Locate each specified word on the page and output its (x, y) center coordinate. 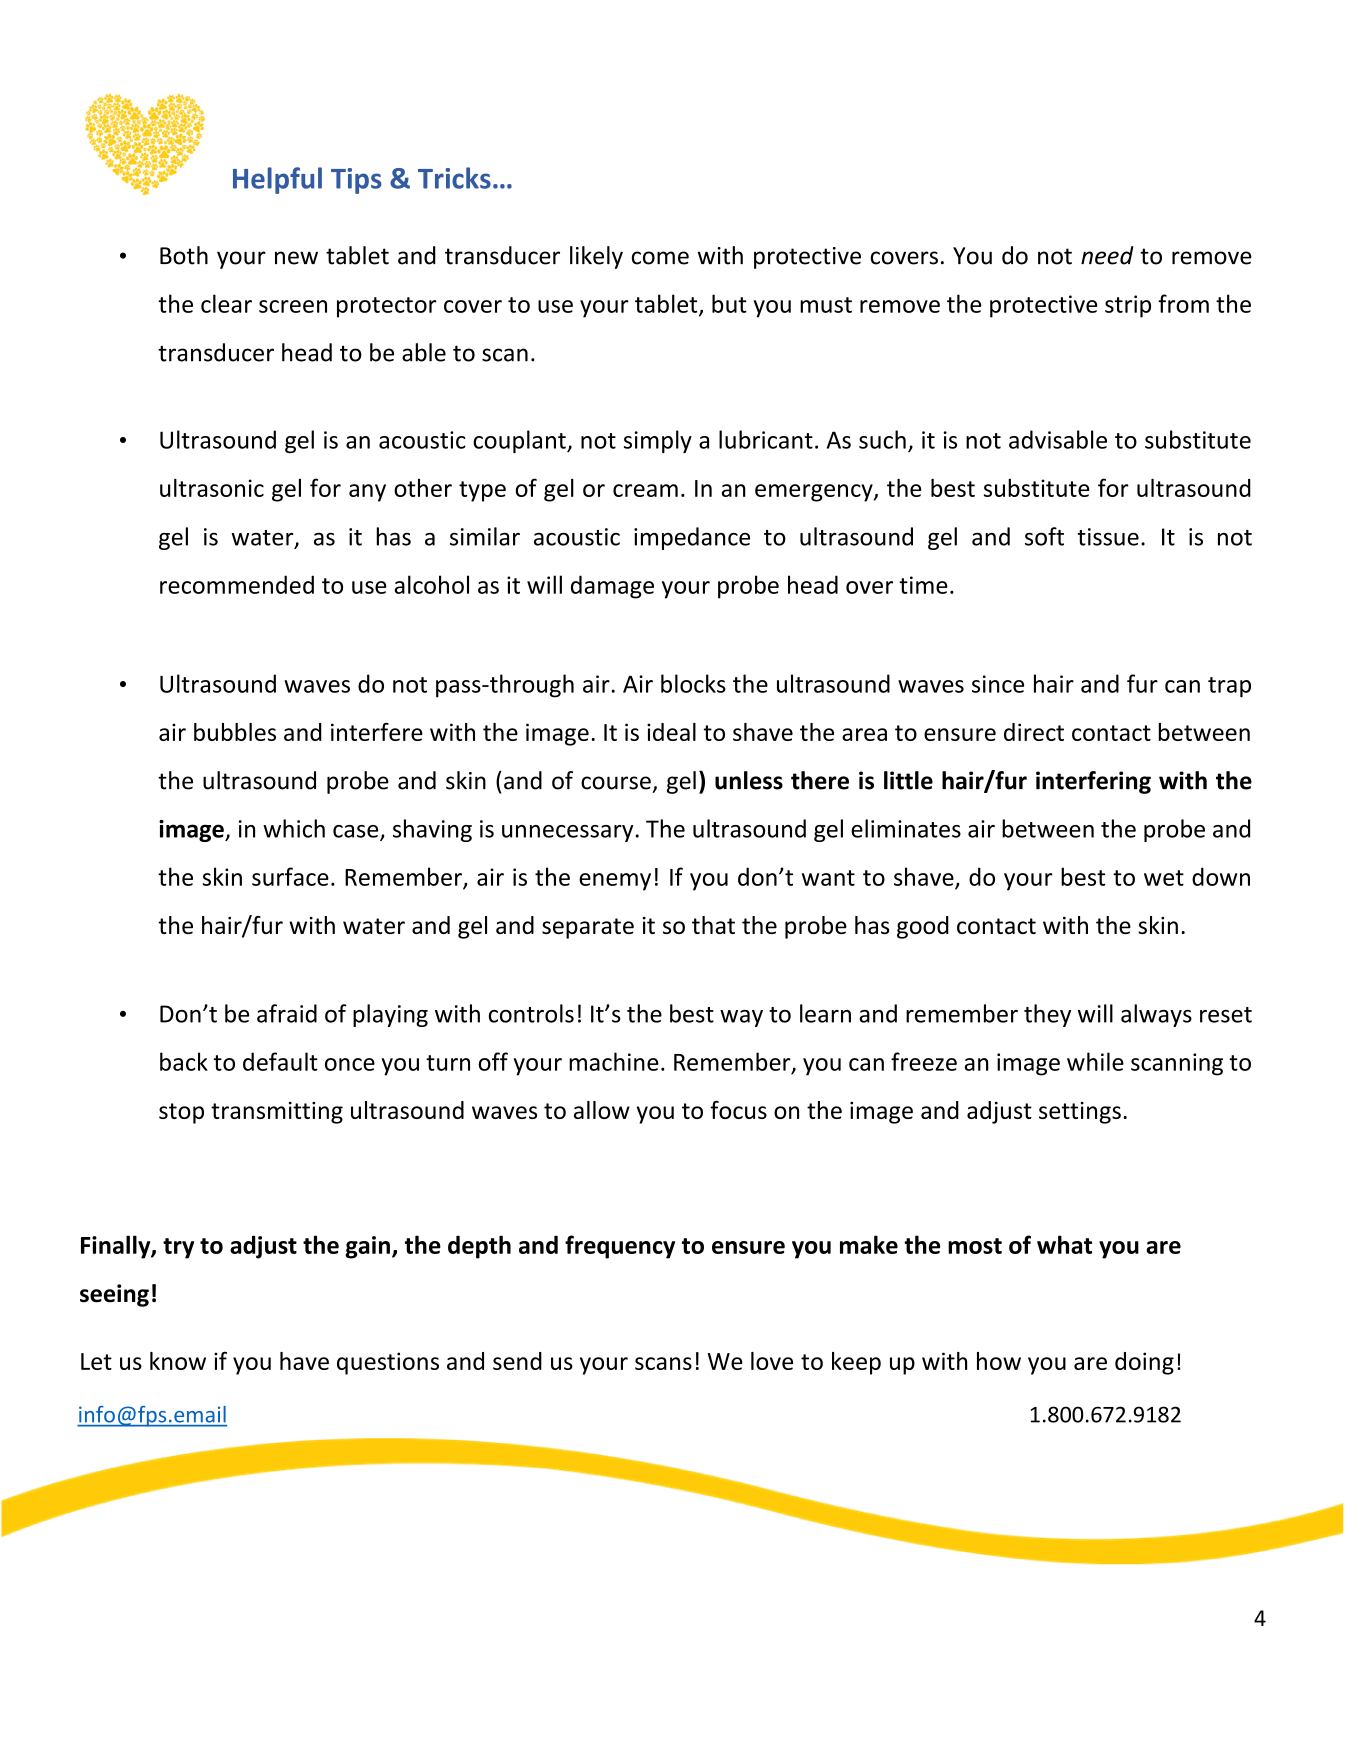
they (1047, 1015)
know (178, 1361)
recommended (237, 584)
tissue (1108, 537)
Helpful (277, 180)
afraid (287, 1013)
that (713, 925)
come (660, 258)
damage (612, 587)
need (1107, 255)
